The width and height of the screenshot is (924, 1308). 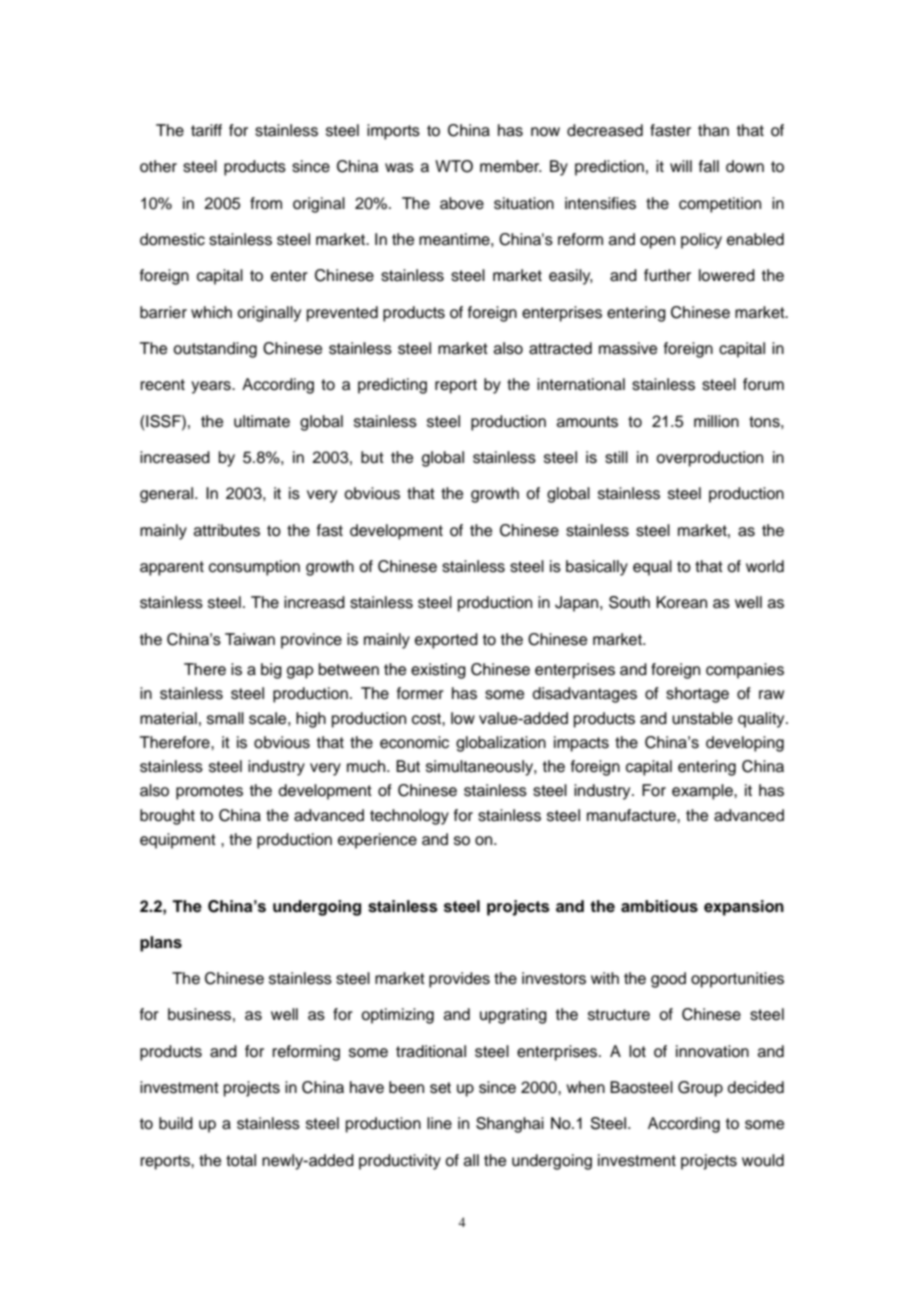 I want to click on tariff, so click(x=206, y=130).
